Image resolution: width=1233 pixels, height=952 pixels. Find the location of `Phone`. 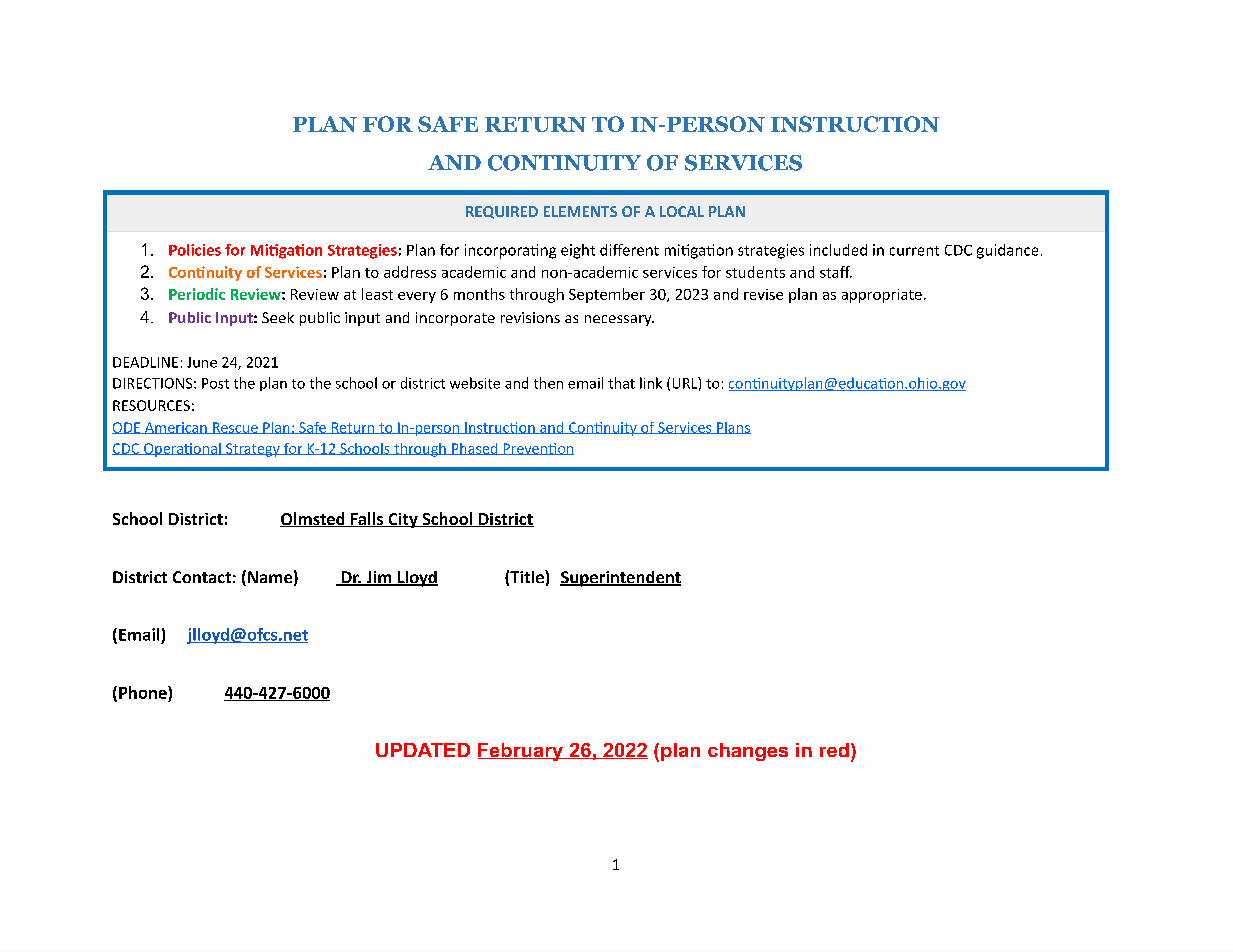

Phone is located at coordinates (144, 692).
